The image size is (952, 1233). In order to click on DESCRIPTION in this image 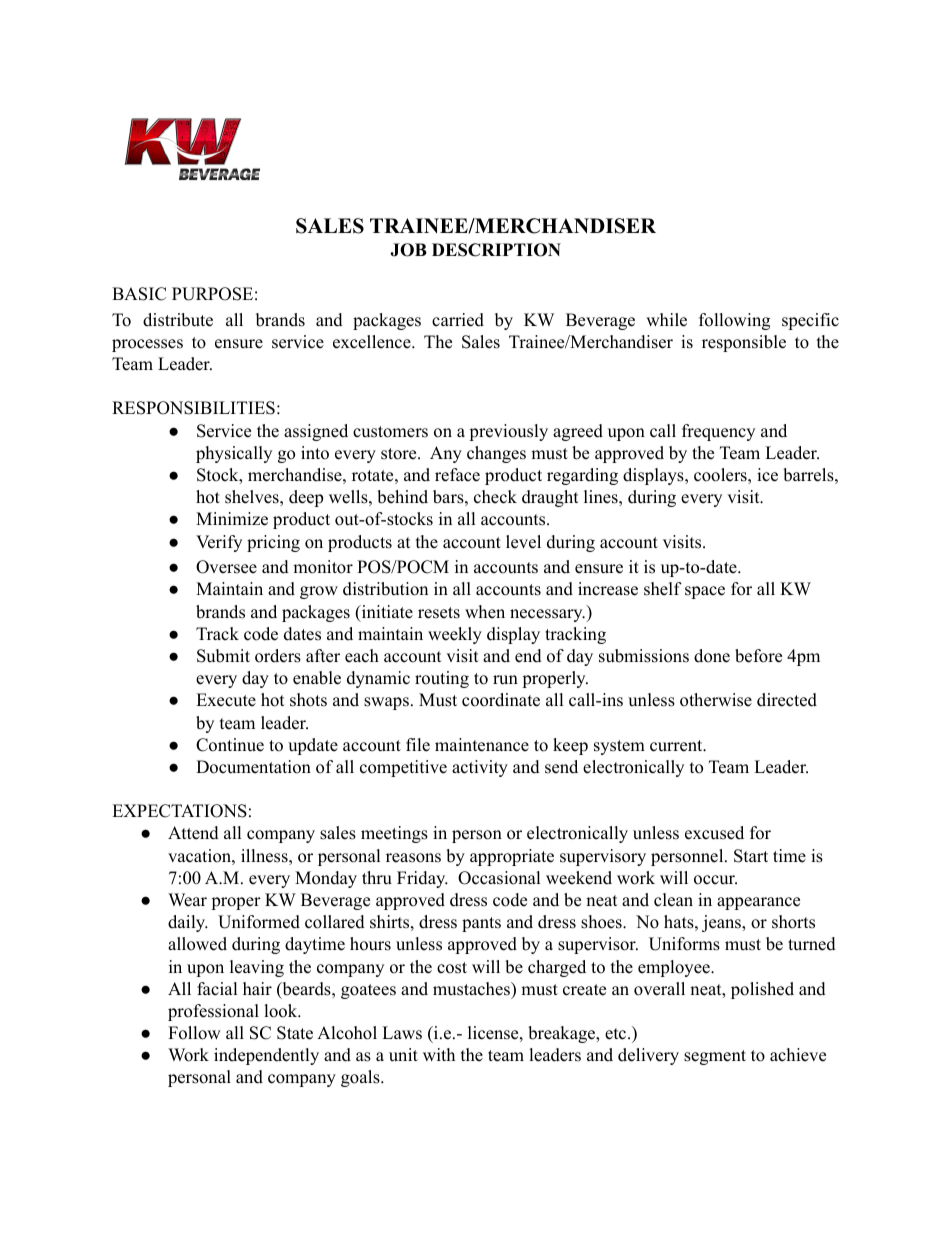, I will do `click(496, 250)`.
